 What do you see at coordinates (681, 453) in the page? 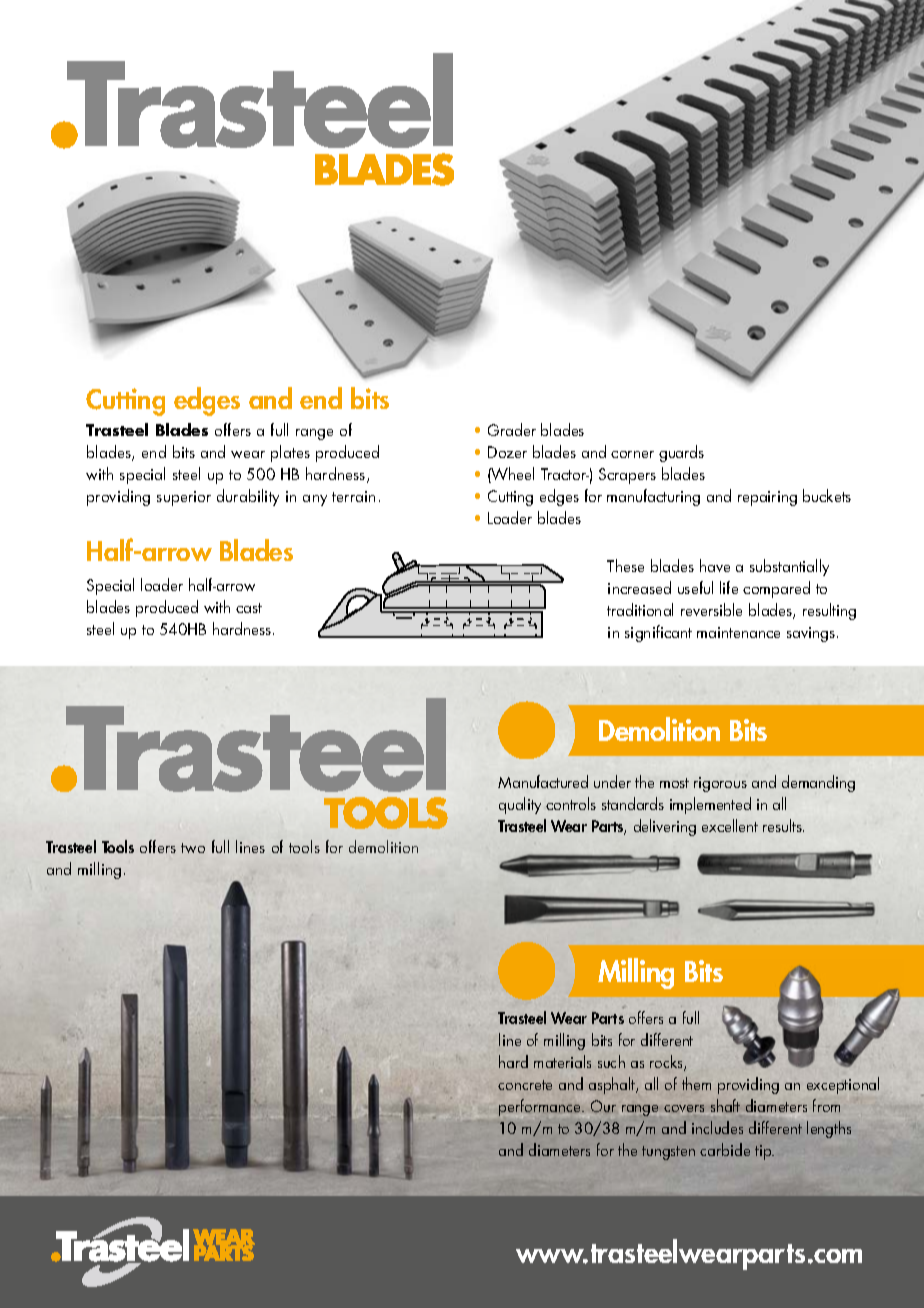
I see `guards` at bounding box center [681, 453].
